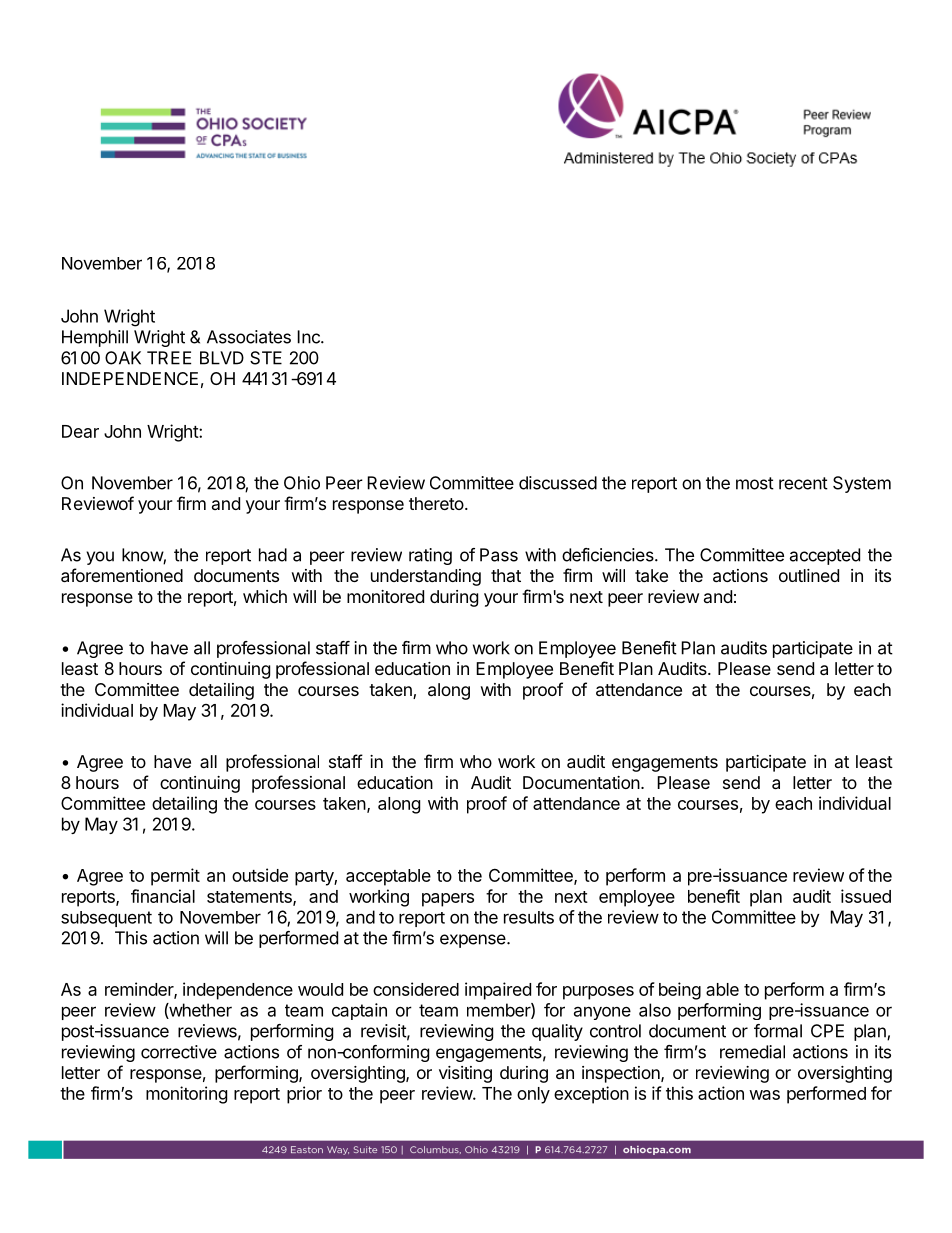  What do you see at coordinates (309, 337) in the screenshot?
I see `Inc` at bounding box center [309, 337].
